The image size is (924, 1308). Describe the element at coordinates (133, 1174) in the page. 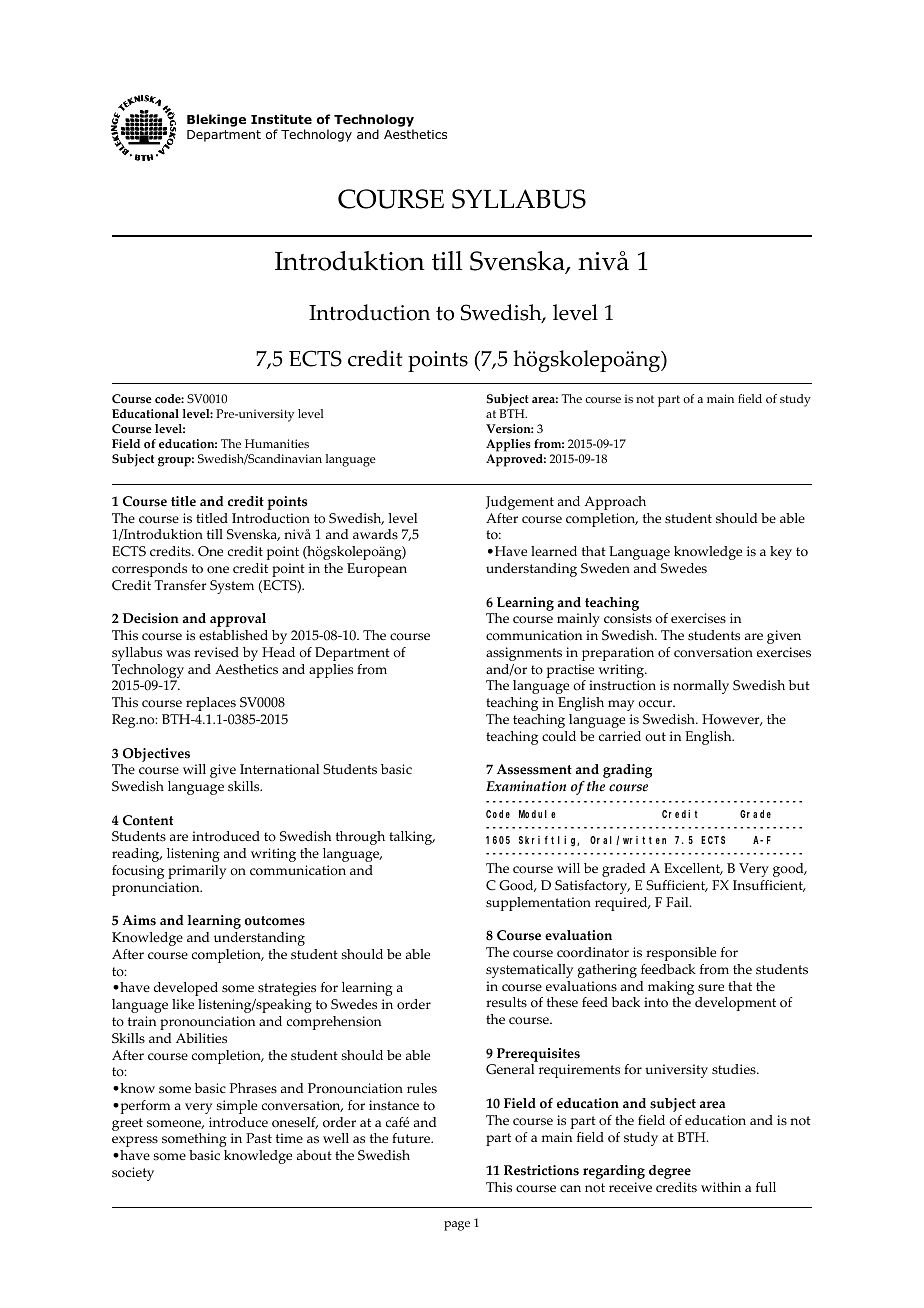

I see `society` at that location.
